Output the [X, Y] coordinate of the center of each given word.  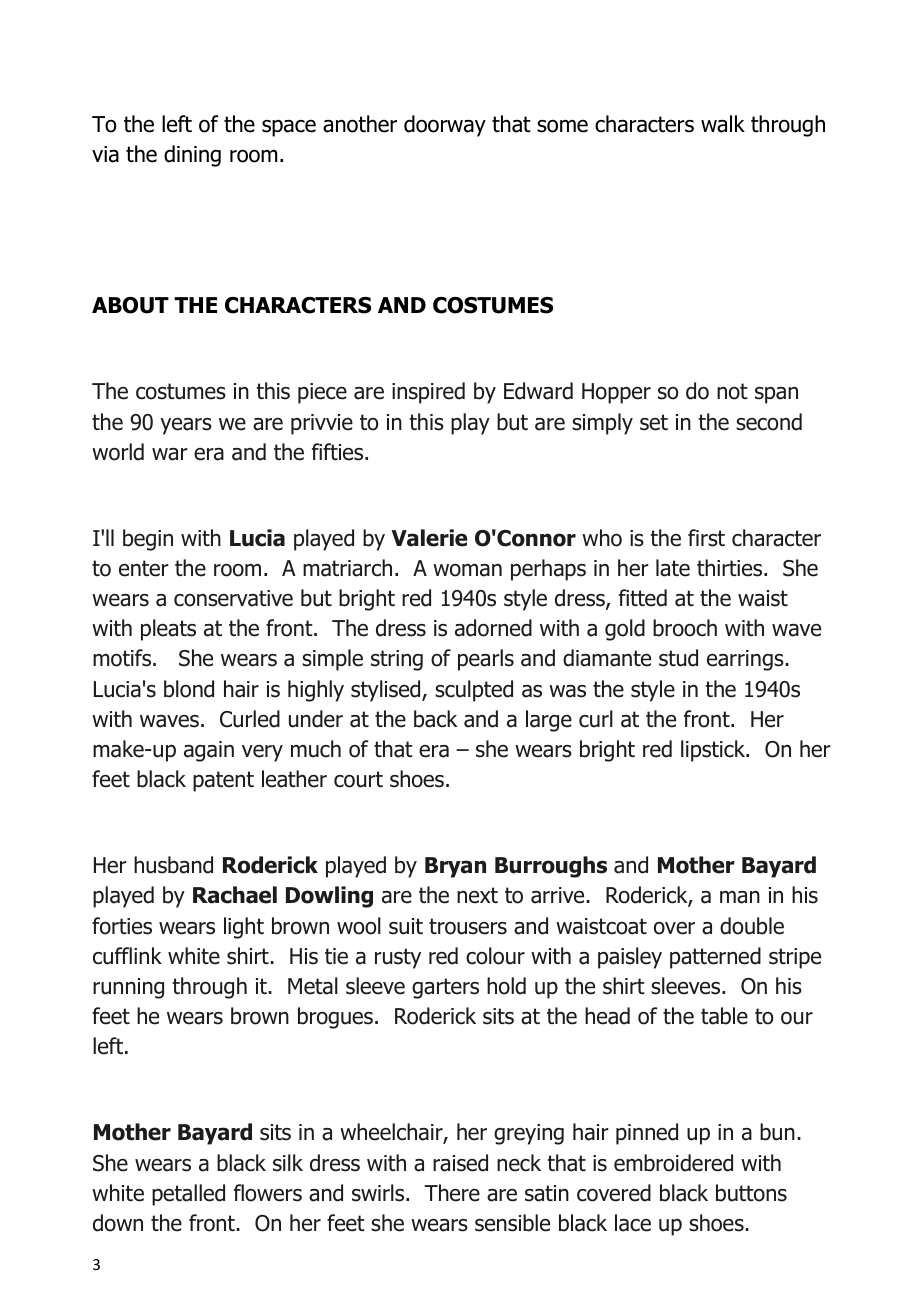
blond [189, 689]
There [452, 1193]
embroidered [673, 1163]
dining [192, 156]
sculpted [474, 691]
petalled [188, 1195]
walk [723, 124]
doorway [445, 126]
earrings [746, 660]
